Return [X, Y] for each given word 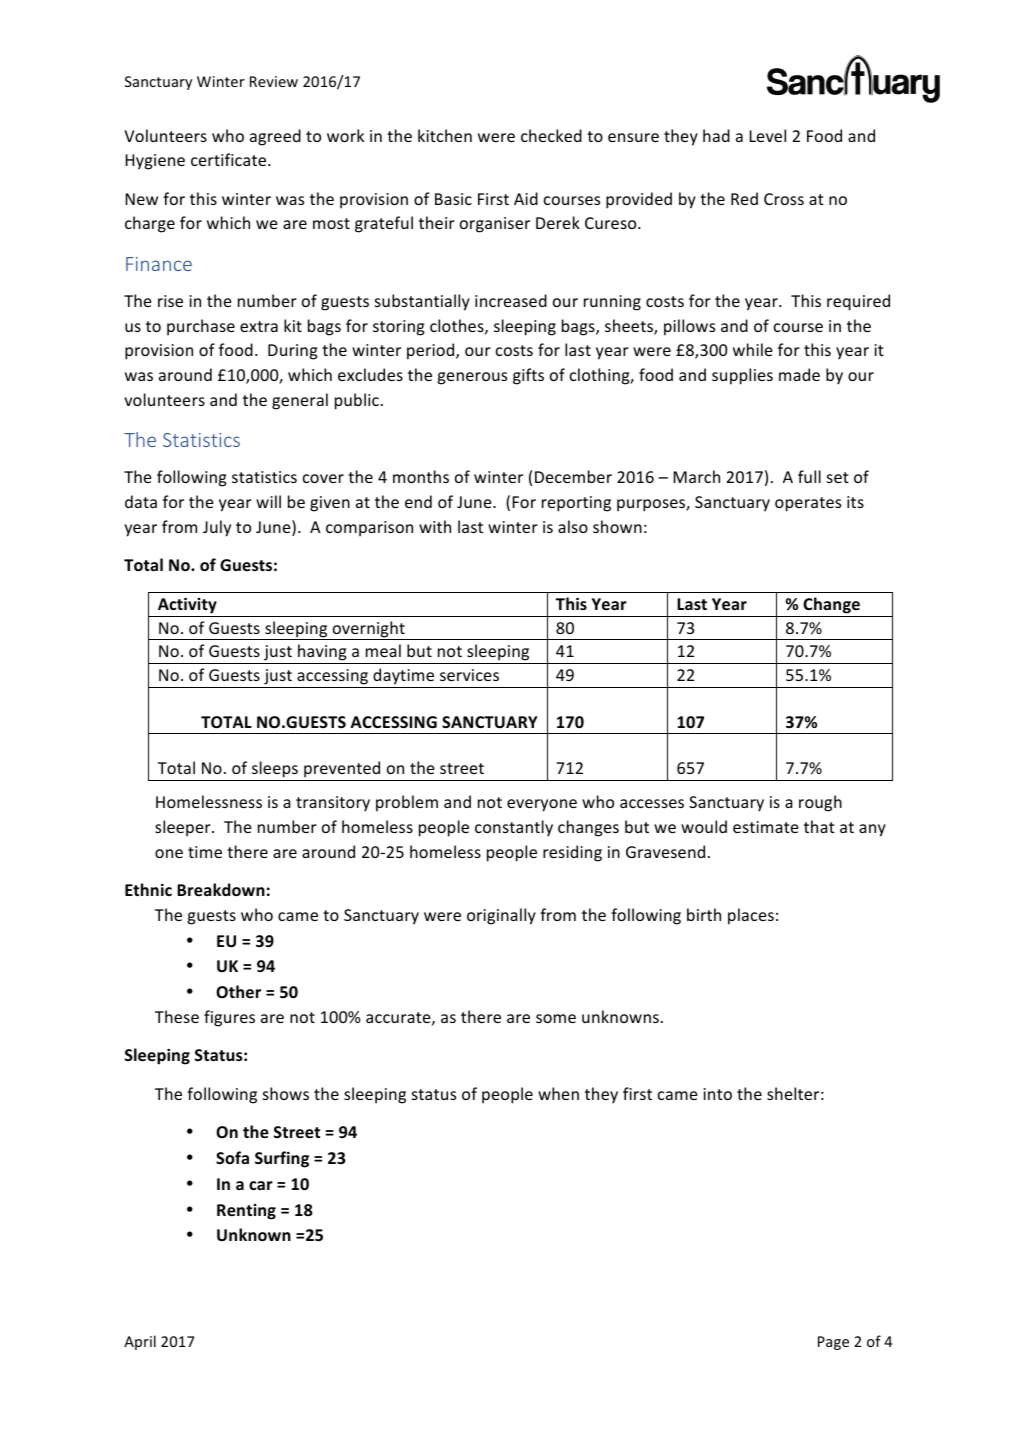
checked [551, 135]
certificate [230, 159]
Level [767, 135]
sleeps [275, 769]
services [469, 675]
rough [820, 803]
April [140, 1342]
